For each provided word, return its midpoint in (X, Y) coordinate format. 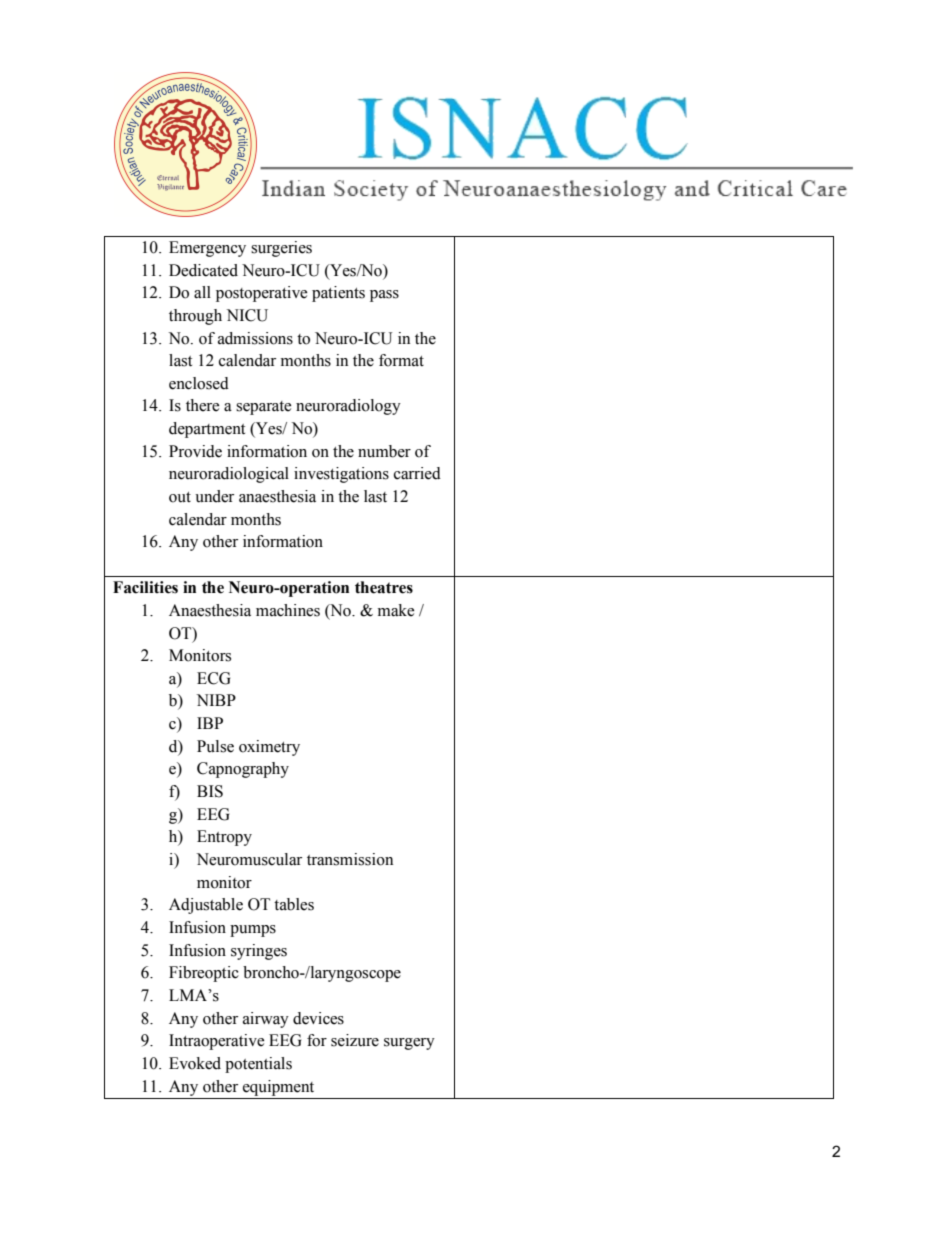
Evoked (195, 1063)
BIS (210, 791)
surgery (409, 1044)
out (180, 497)
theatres (384, 587)
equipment (278, 1088)
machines (288, 610)
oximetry (269, 748)
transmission (350, 859)
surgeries (281, 249)
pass (384, 296)
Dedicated (203, 270)
